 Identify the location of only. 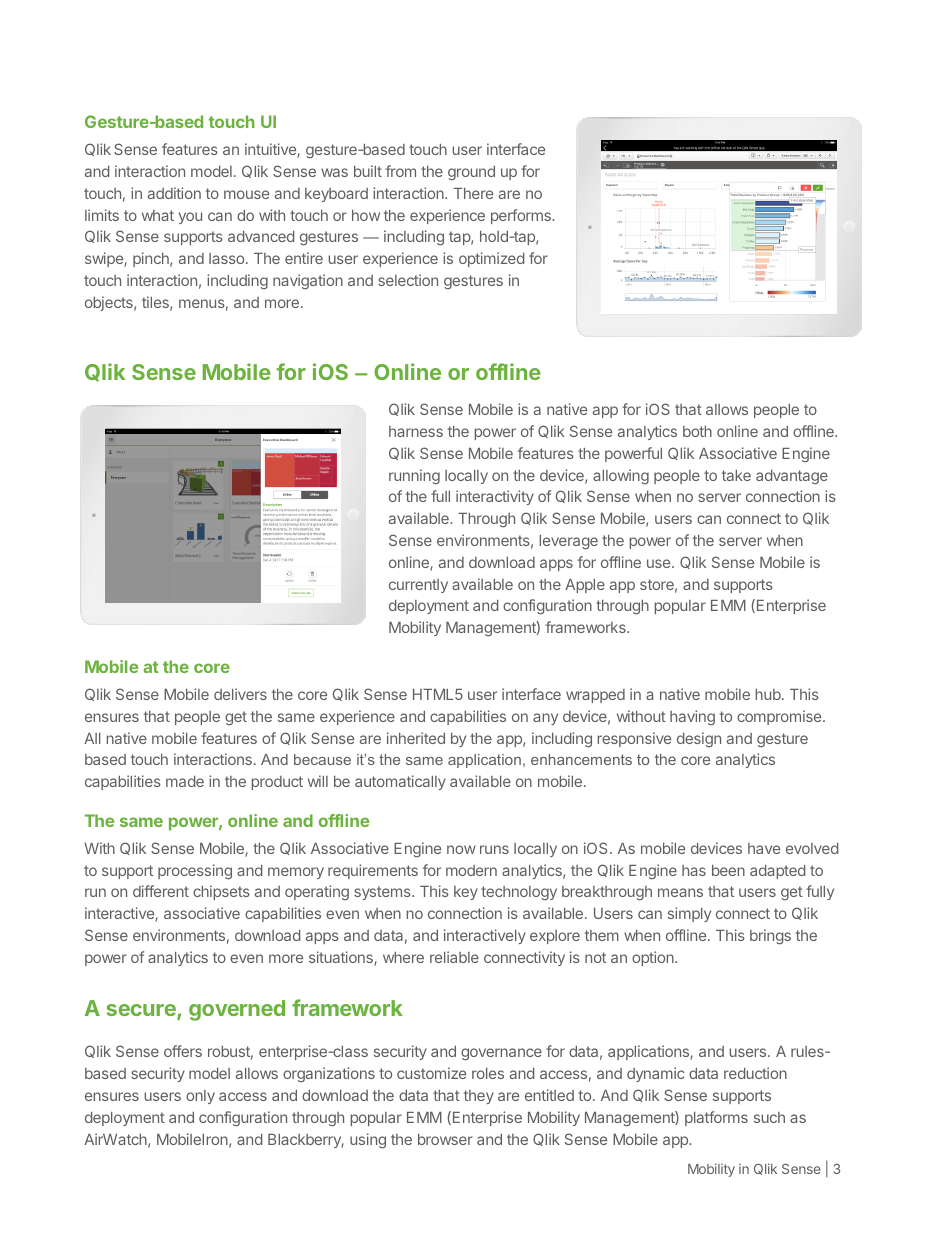
(200, 1097).
